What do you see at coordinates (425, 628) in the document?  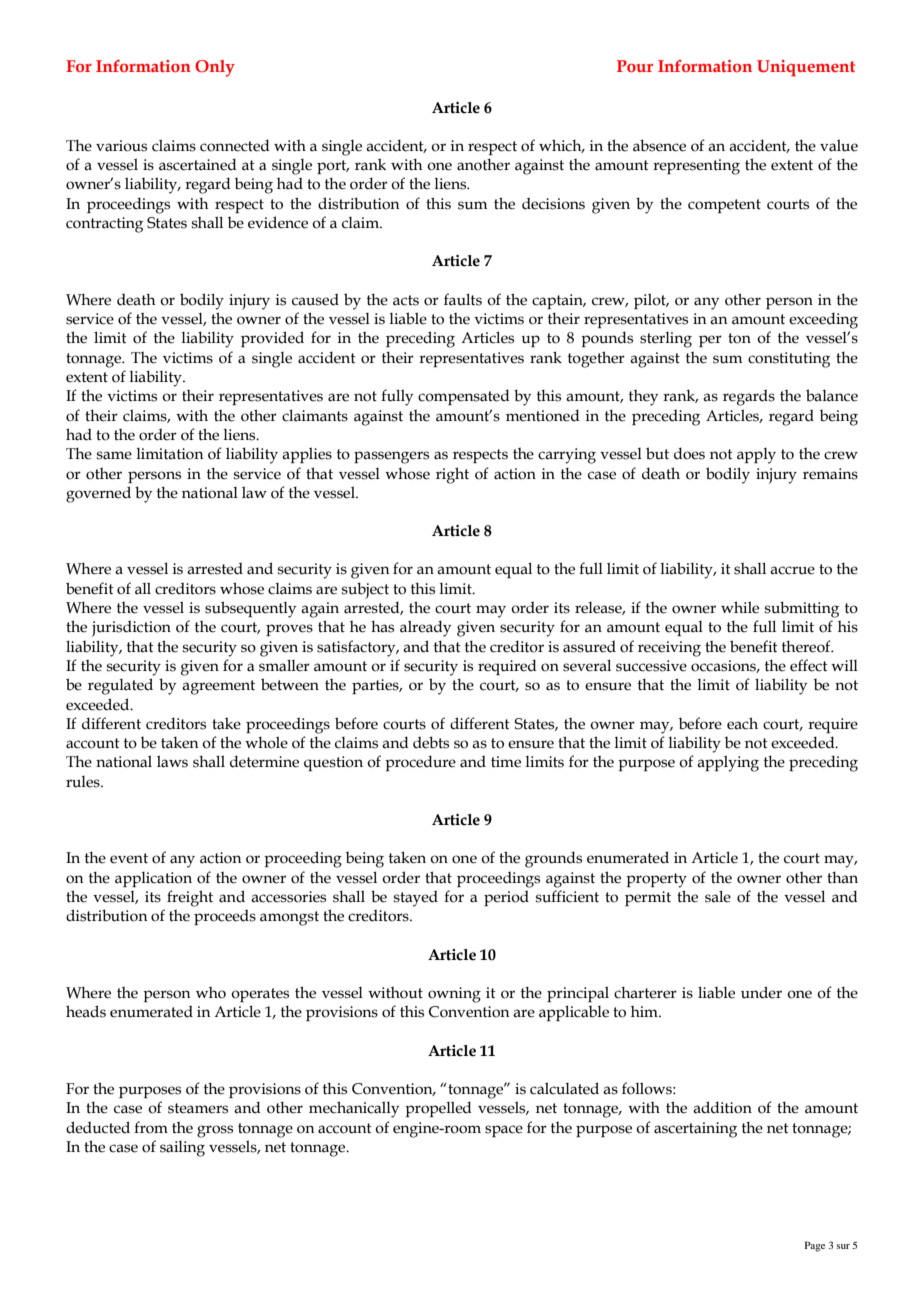 I see `already` at bounding box center [425, 628].
